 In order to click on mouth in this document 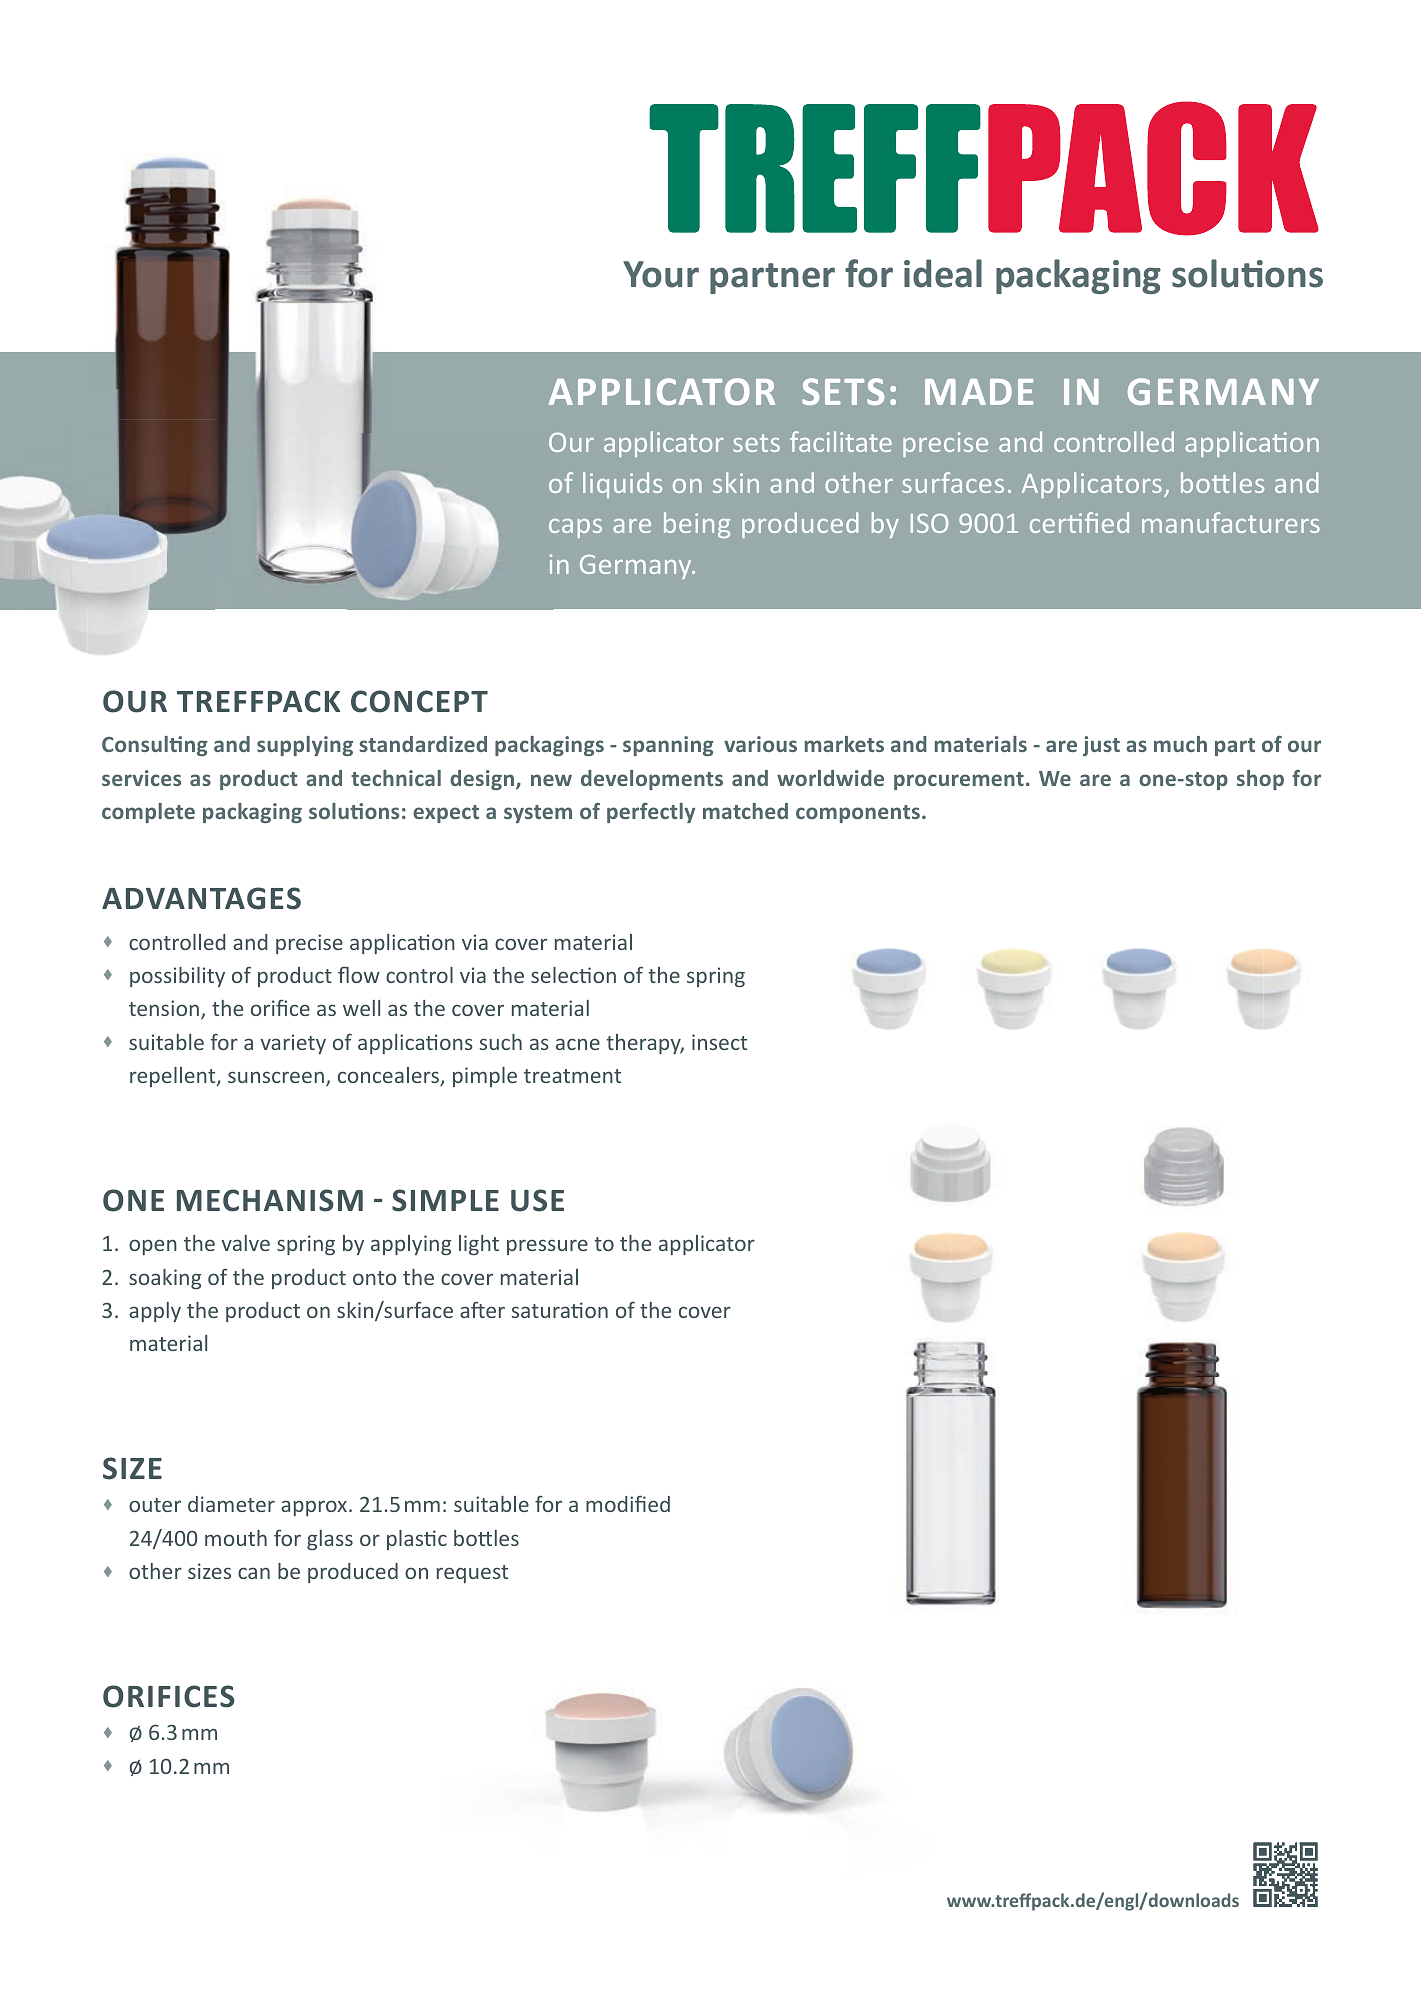, I will do `click(236, 1538)`.
